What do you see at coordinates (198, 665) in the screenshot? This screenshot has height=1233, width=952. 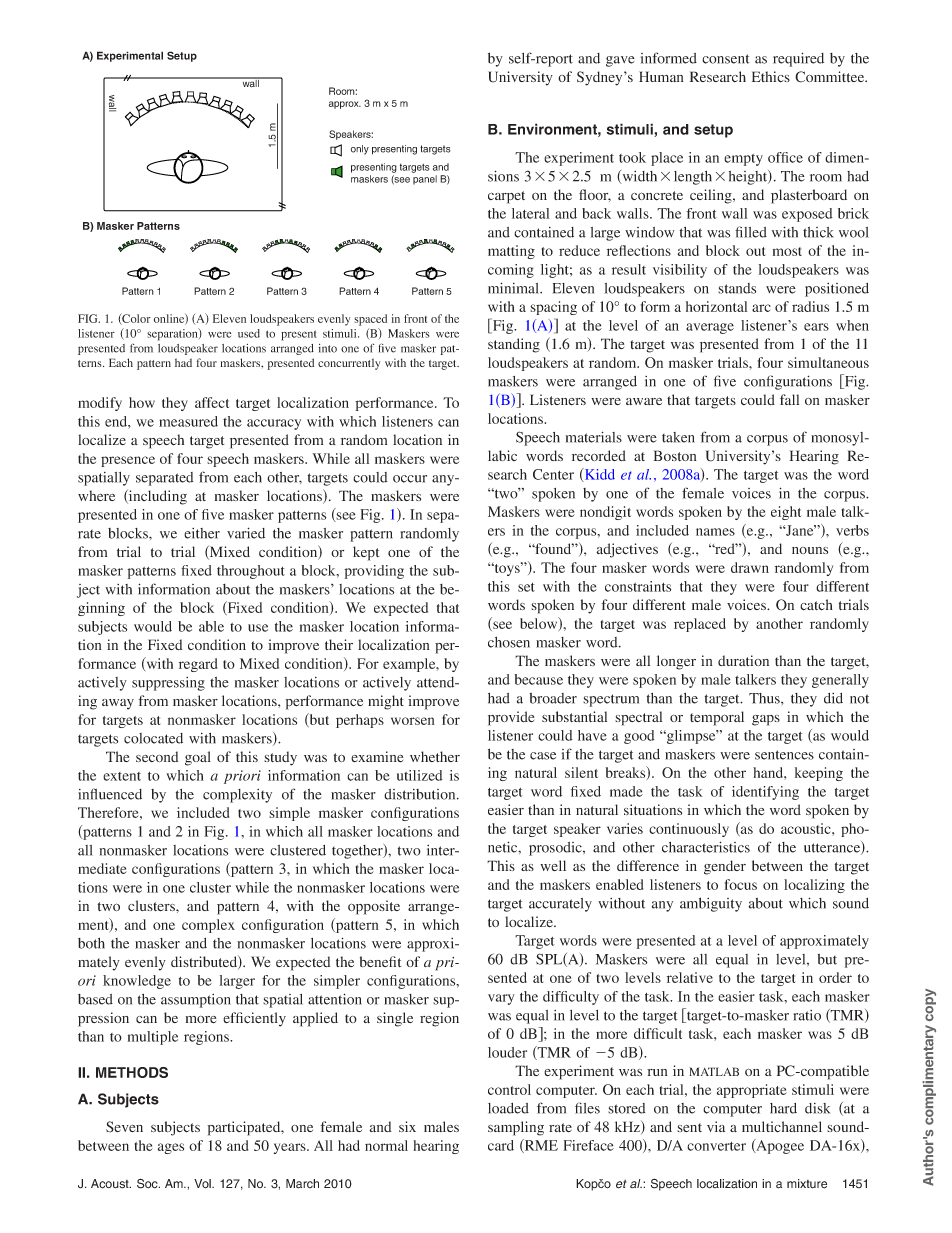 I see `regard` at bounding box center [198, 665].
